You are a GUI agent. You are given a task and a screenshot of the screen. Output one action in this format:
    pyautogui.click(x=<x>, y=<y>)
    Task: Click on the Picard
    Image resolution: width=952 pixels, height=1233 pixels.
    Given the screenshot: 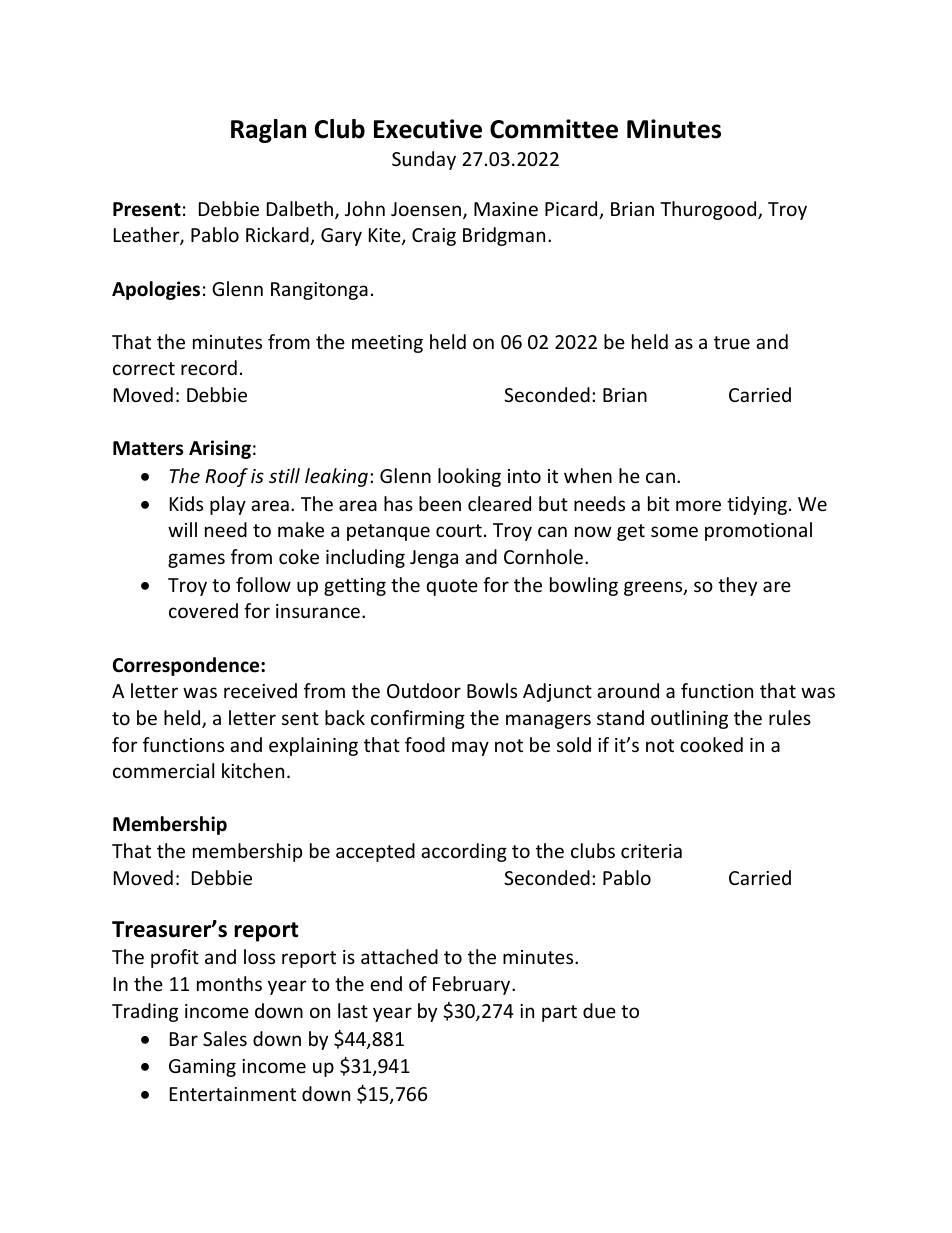 What is the action you would take?
    pyautogui.click(x=572, y=210)
